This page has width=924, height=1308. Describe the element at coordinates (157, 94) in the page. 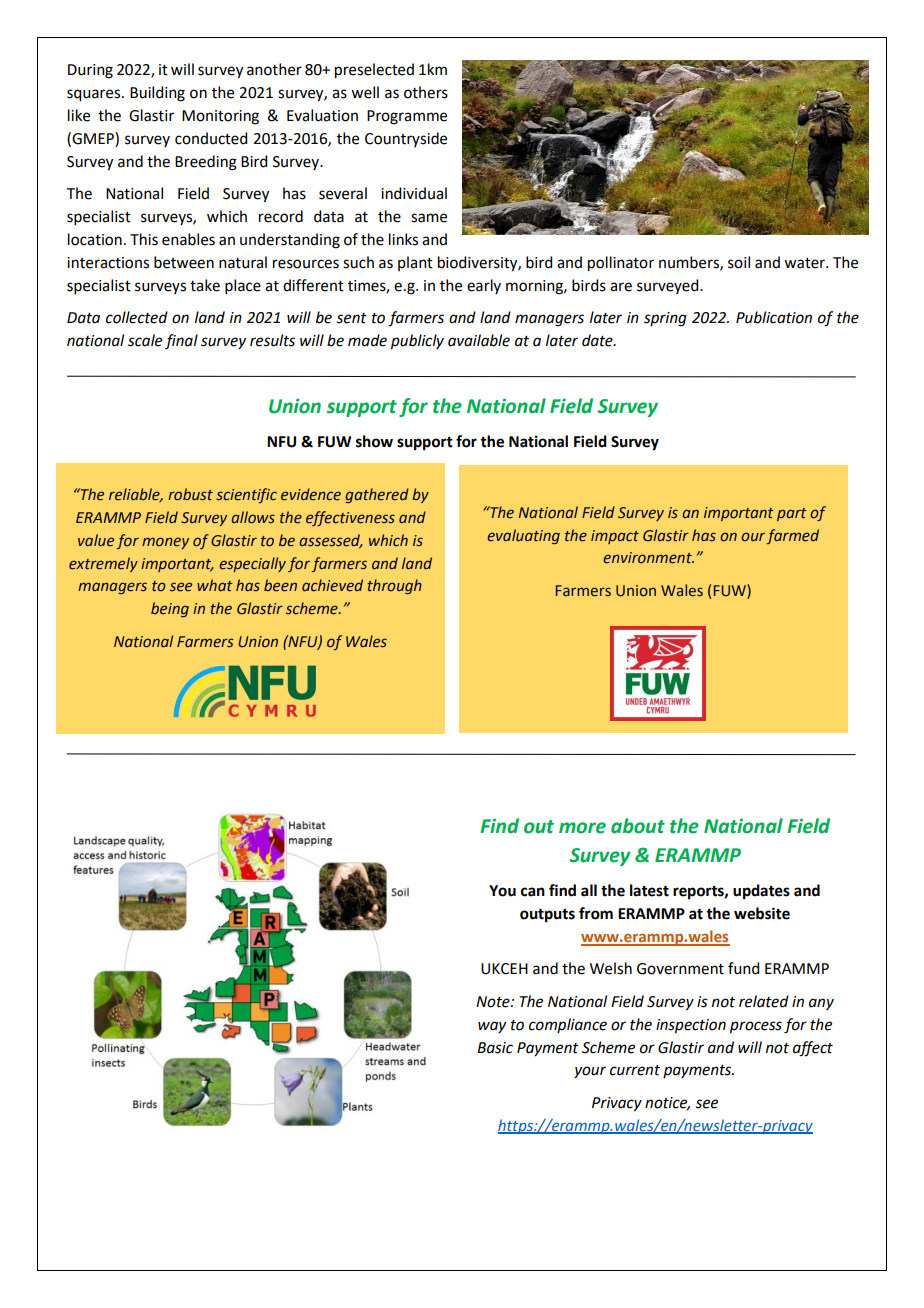

I see `Building` at that location.
